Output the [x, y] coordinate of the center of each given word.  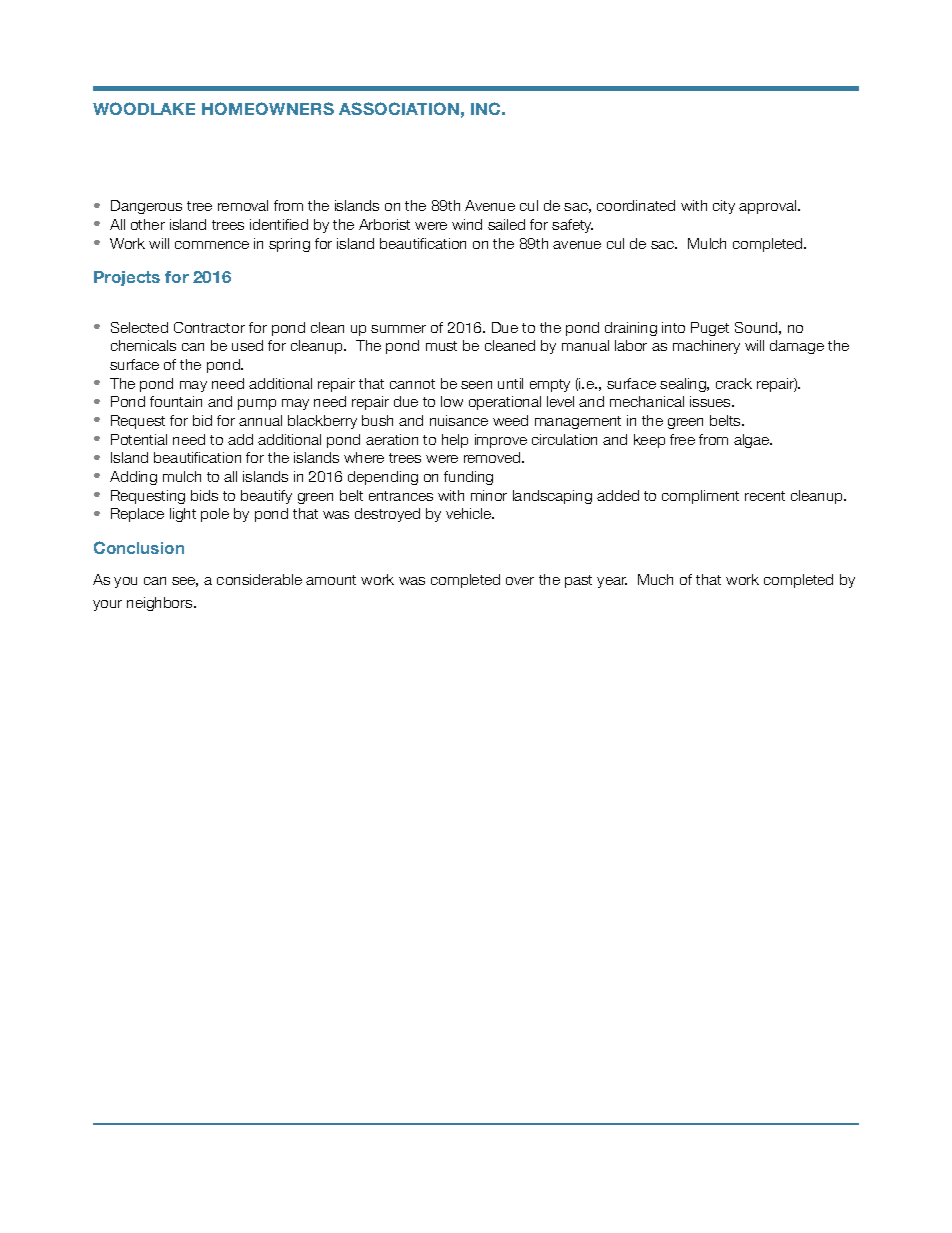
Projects [127, 278]
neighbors [161, 604]
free [682, 439]
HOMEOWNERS [268, 108]
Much [655, 579]
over [520, 581]
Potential [139, 439]
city [724, 207]
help [455, 441]
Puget [710, 329]
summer [398, 329]
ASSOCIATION [399, 108]
